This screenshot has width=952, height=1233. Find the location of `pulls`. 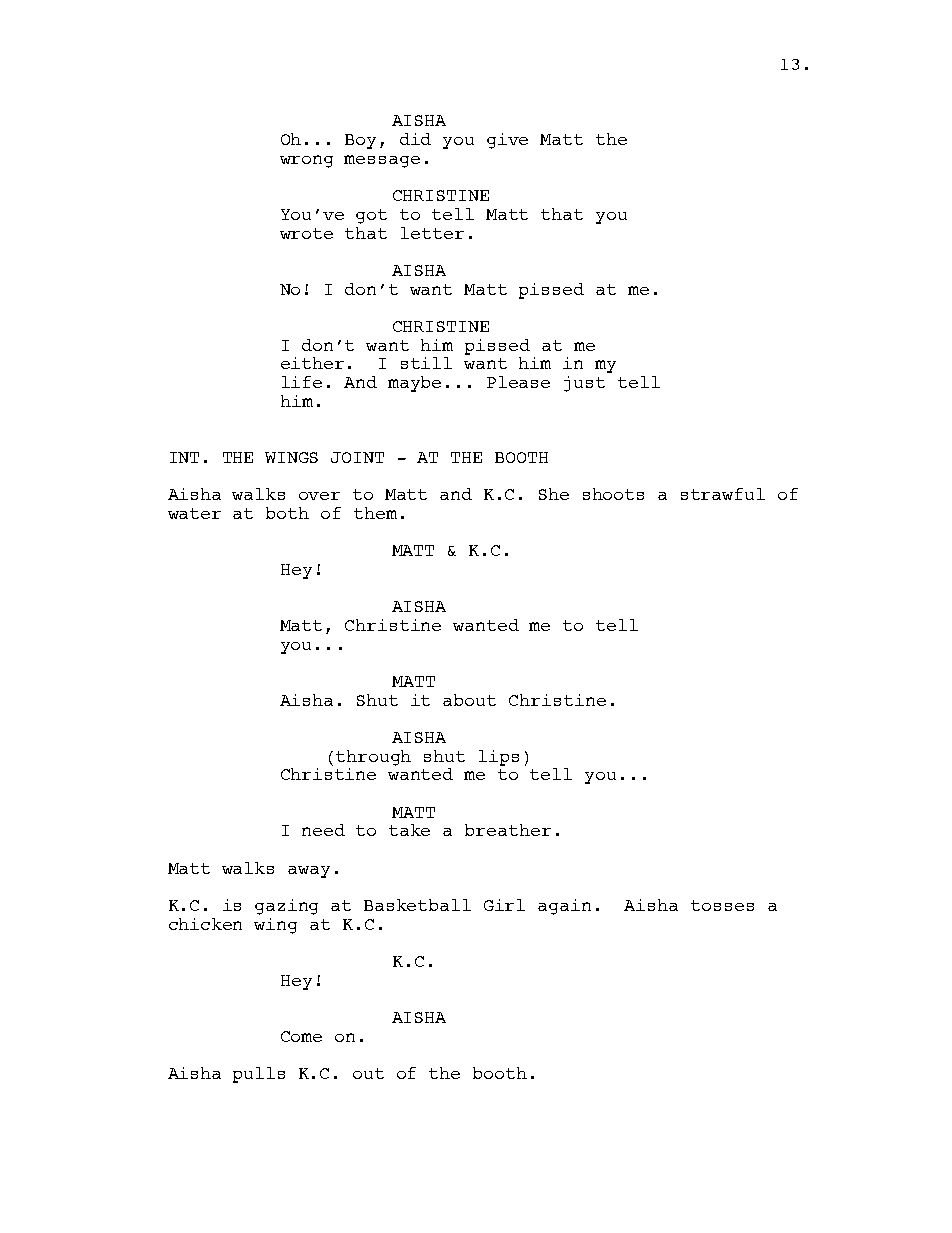

pulls is located at coordinates (259, 1075).
